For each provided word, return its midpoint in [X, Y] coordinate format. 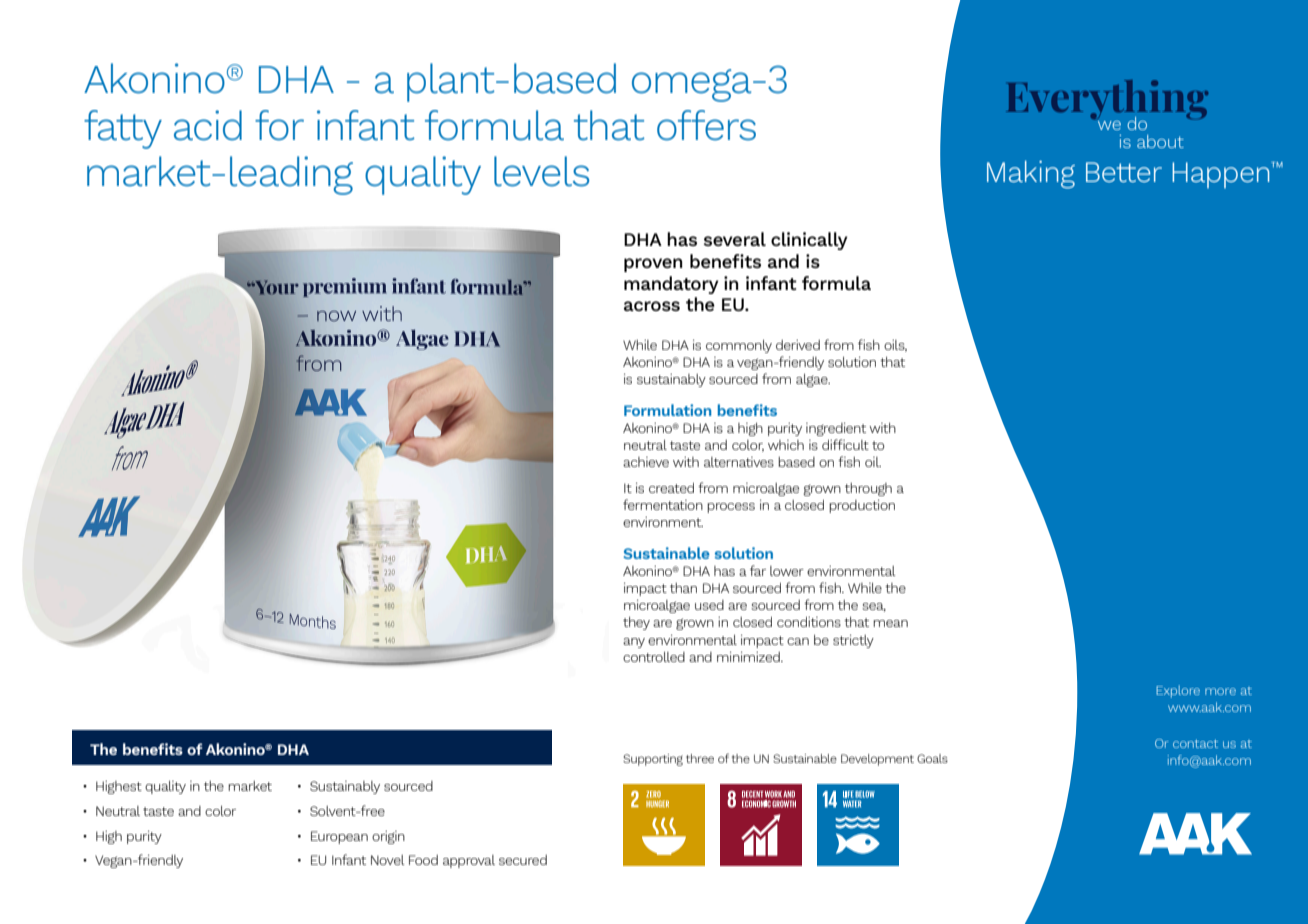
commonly [739, 346]
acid [208, 125]
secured [523, 860]
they [636, 623]
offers [706, 125]
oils [895, 346]
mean [890, 623]
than [683, 588]
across [652, 306]
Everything [1107, 101]
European [339, 837]
